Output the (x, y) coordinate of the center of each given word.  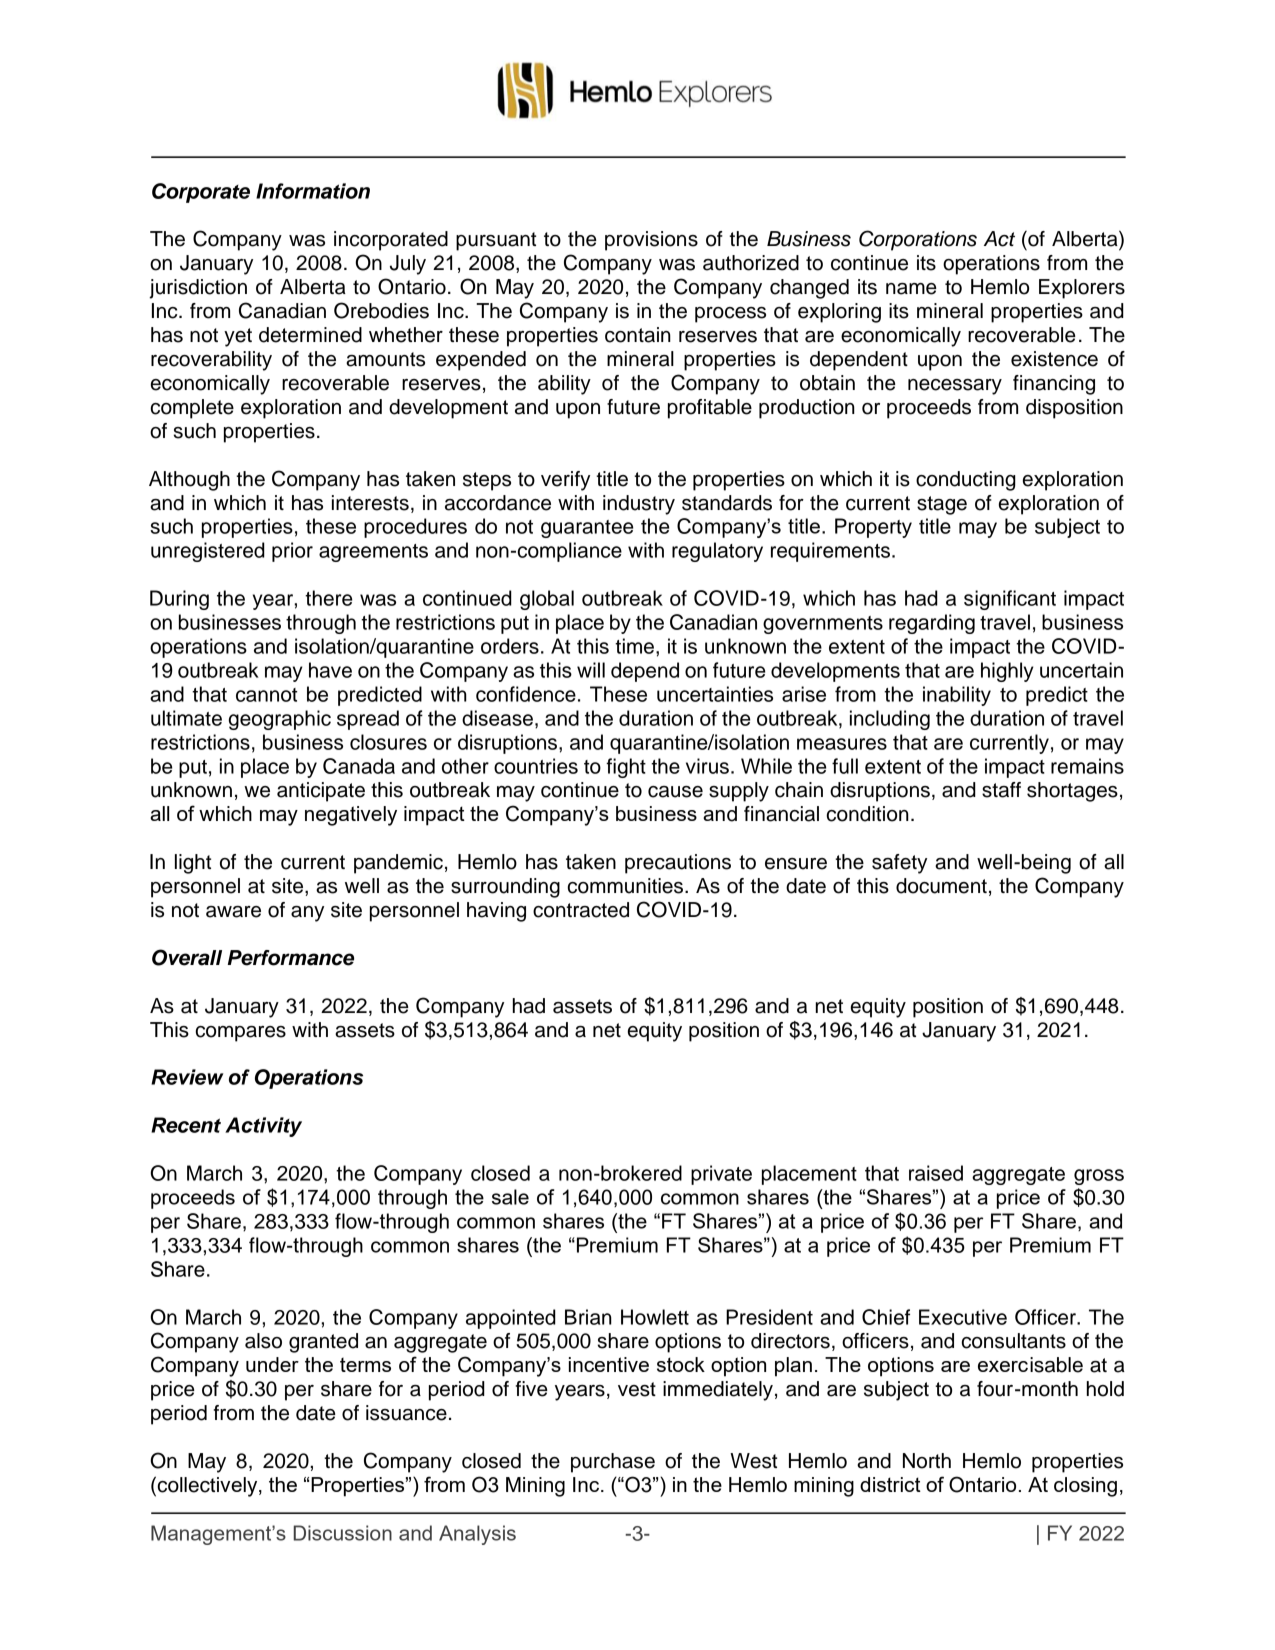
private (721, 1175)
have (330, 670)
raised (936, 1173)
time (634, 646)
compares (241, 1034)
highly (1007, 672)
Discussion (342, 1533)
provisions (651, 241)
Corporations (918, 240)
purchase (613, 1463)
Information (313, 191)
